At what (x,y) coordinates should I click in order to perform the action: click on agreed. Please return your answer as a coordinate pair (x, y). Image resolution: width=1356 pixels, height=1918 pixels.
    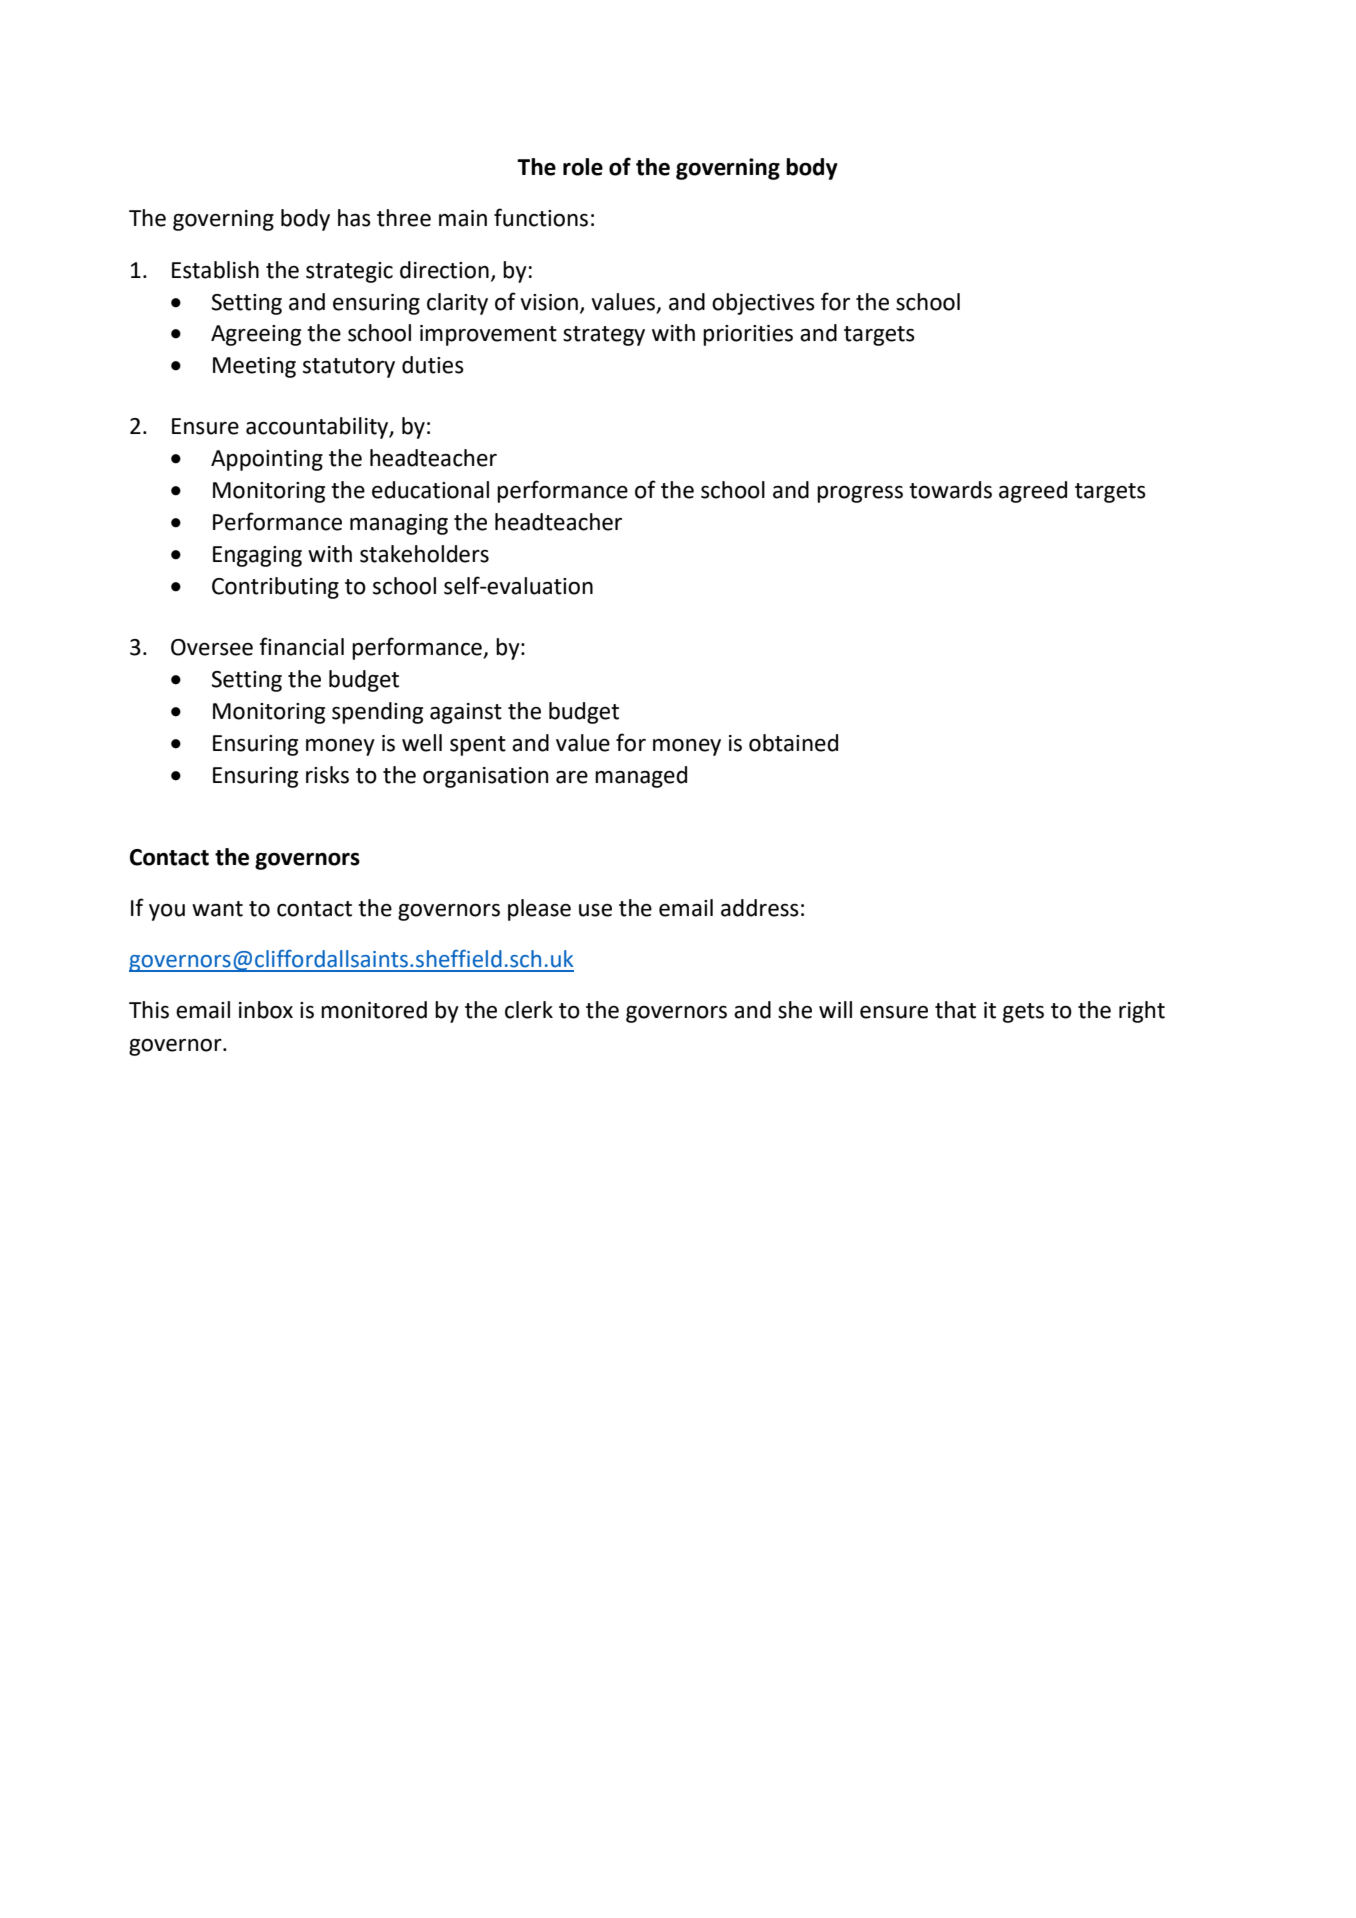
    Looking at the image, I should click on (1033, 492).
